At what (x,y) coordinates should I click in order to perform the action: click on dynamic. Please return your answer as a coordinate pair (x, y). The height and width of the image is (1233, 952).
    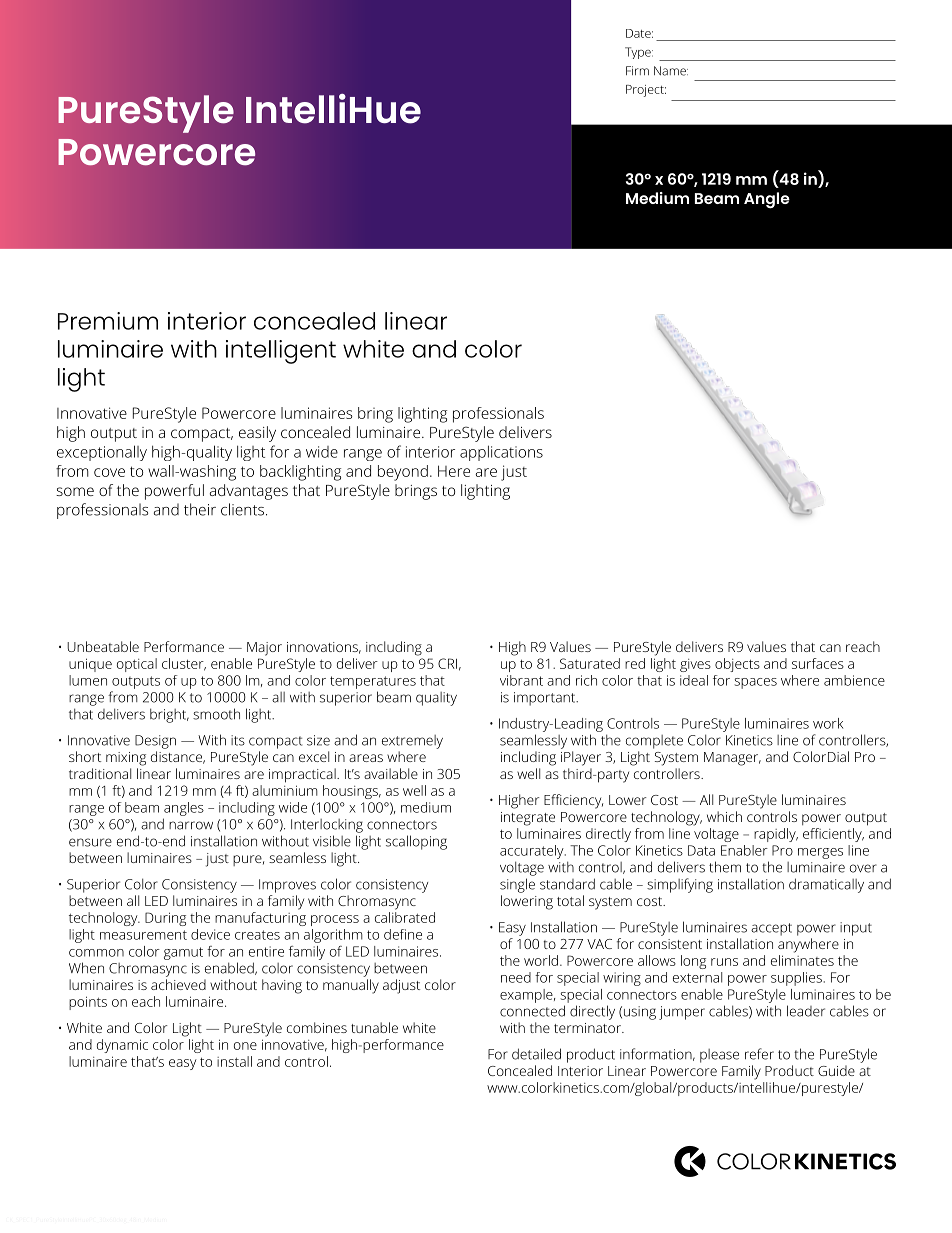
    Looking at the image, I should click on (122, 1046).
